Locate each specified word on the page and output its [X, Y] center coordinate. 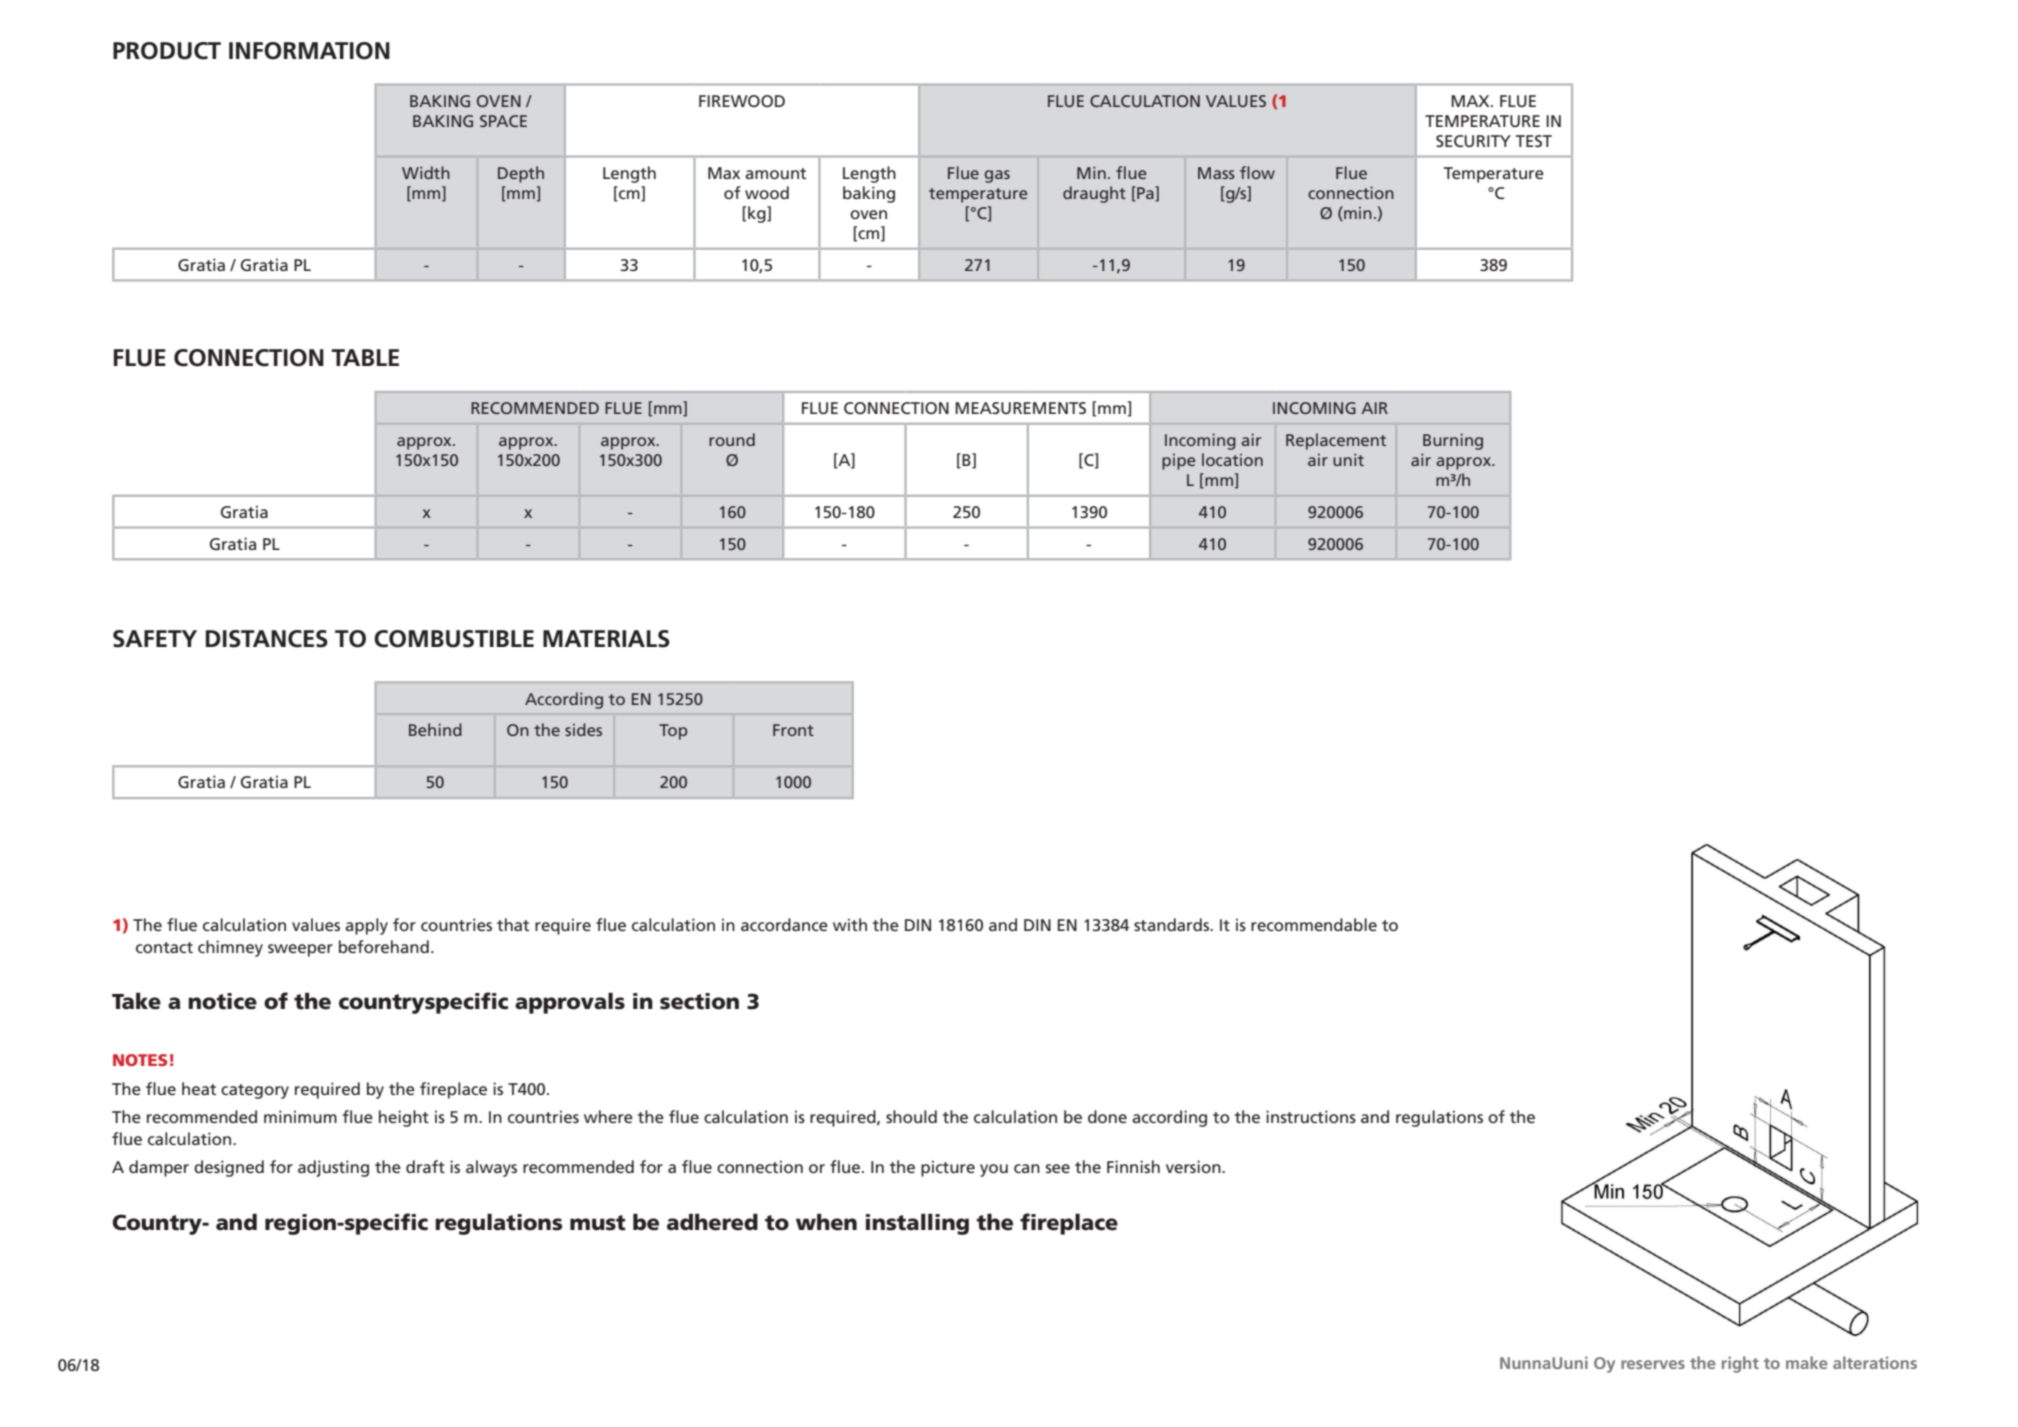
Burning [1453, 441]
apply [366, 926]
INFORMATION [309, 51]
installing [917, 1224]
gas [997, 176]
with [850, 924]
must [598, 1223]
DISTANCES [267, 639]
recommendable [1314, 924]
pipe [1179, 462]
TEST [1534, 141]
